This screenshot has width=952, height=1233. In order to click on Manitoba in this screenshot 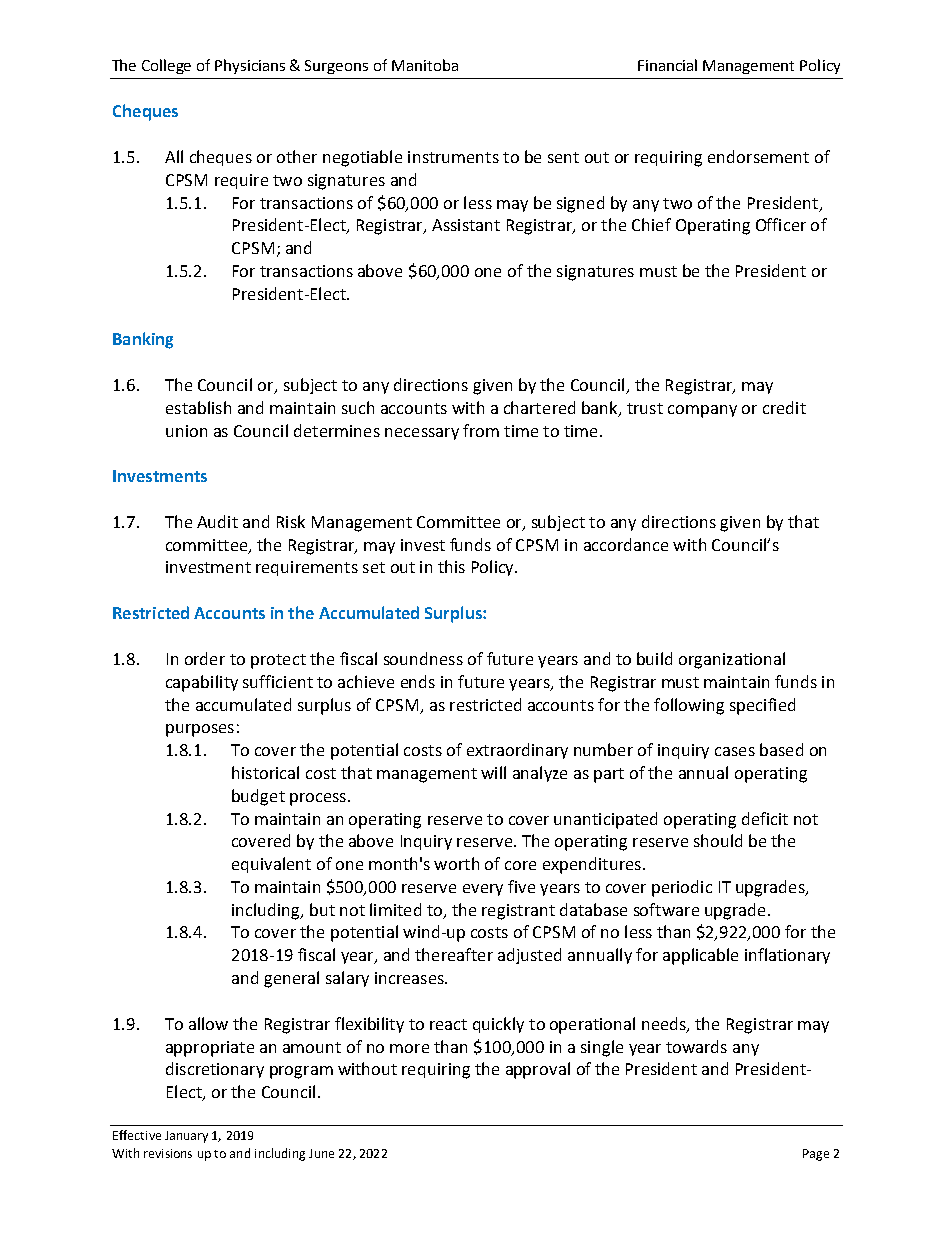, I will do `click(425, 65)`.
